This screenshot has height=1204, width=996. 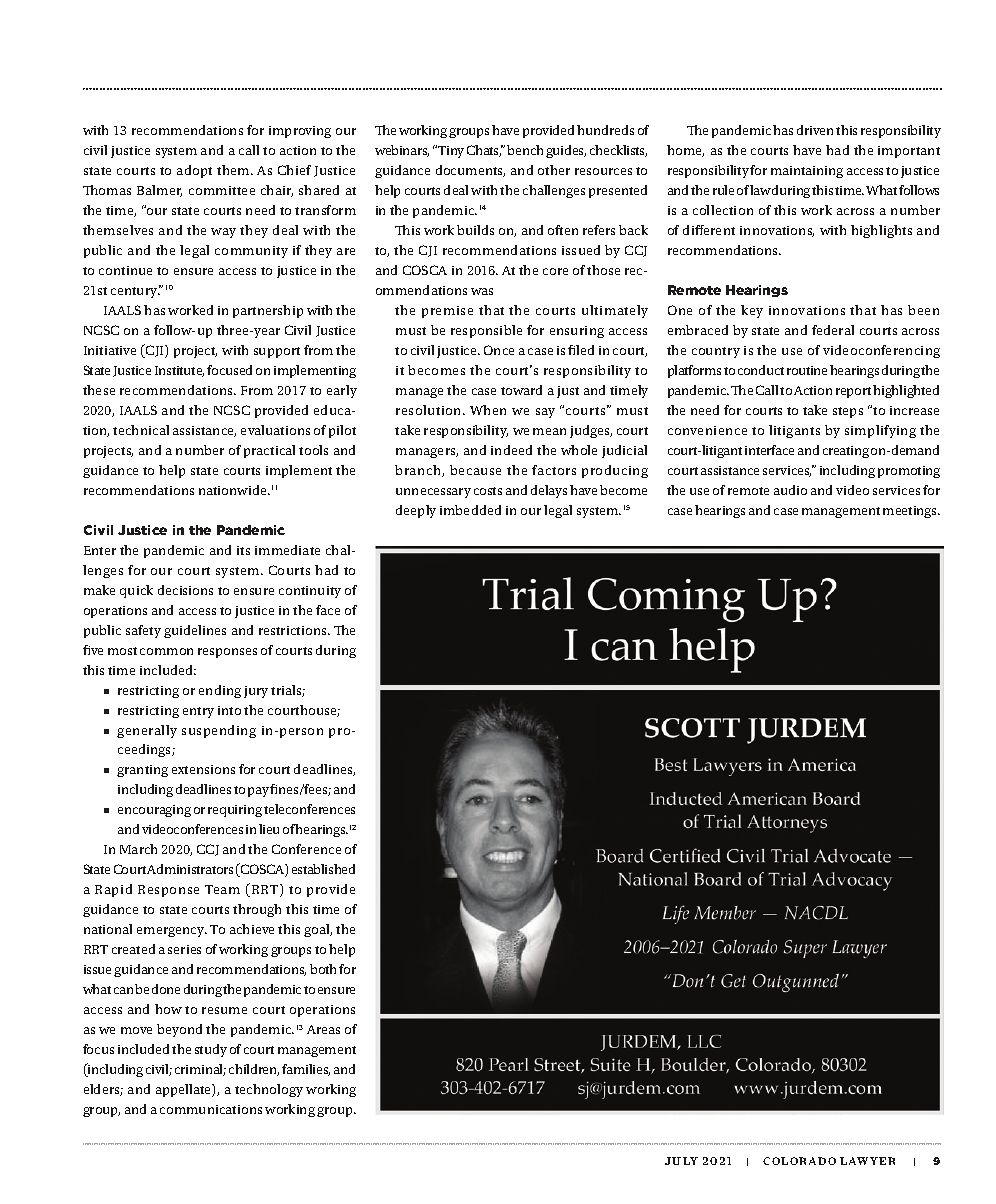 What do you see at coordinates (807, 172) in the screenshot?
I see `maintaining` at bounding box center [807, 172].
